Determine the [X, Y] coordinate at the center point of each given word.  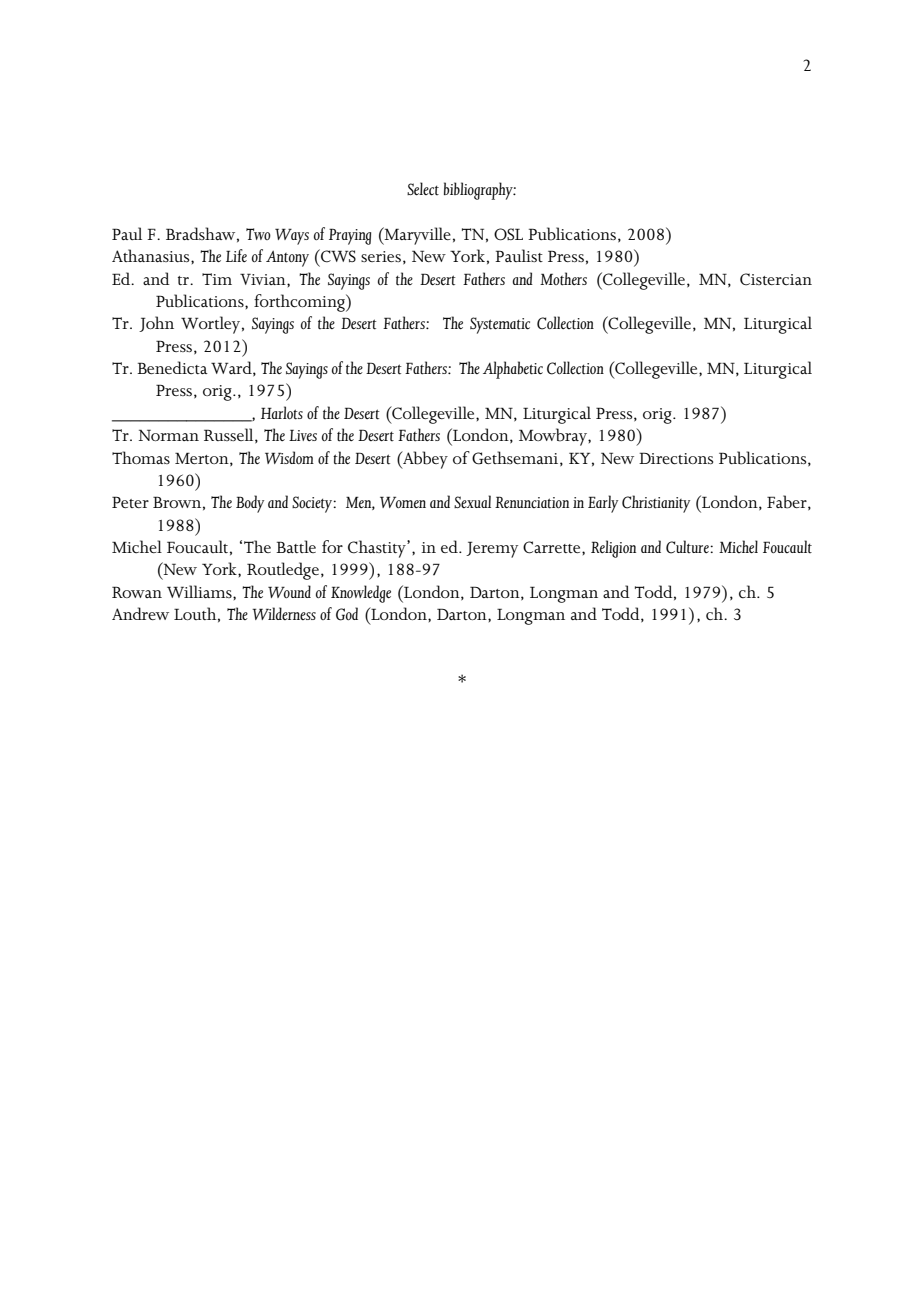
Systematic [500, 325]
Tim [217, 279]
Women [403, 502]
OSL [508, 234]
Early [603, 504]
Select [423, 189]
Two [258, 234]
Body [250, 504]
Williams [200, 591]
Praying [350, 236]
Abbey [424, 460]
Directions [676, 458]
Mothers [563, 279]
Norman [169, 435]
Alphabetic [513, 370]
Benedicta [172, 367]
